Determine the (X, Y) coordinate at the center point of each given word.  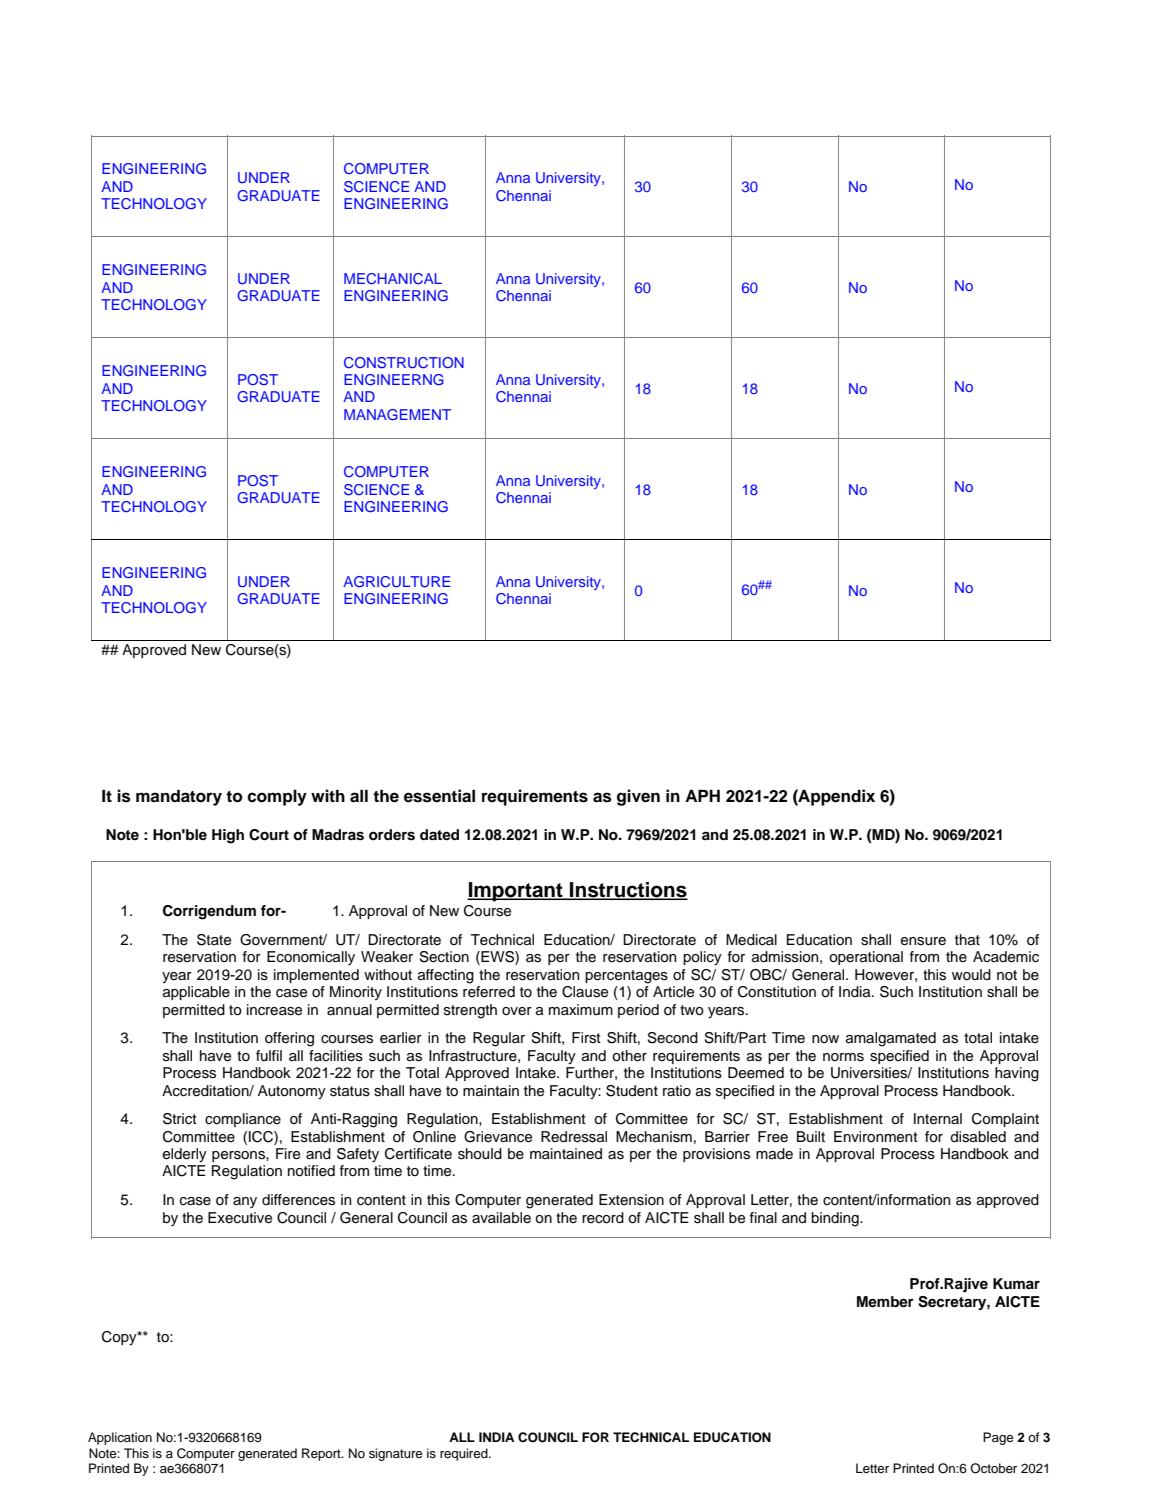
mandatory (179, 797)
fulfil (269, 1055)
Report (322, 1454)
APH (702, 795)
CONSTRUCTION (404, 363)
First (586, 1038)
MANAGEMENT (397, 414)
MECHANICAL (393, 279)
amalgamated (891, 1039)
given (638, 797)
